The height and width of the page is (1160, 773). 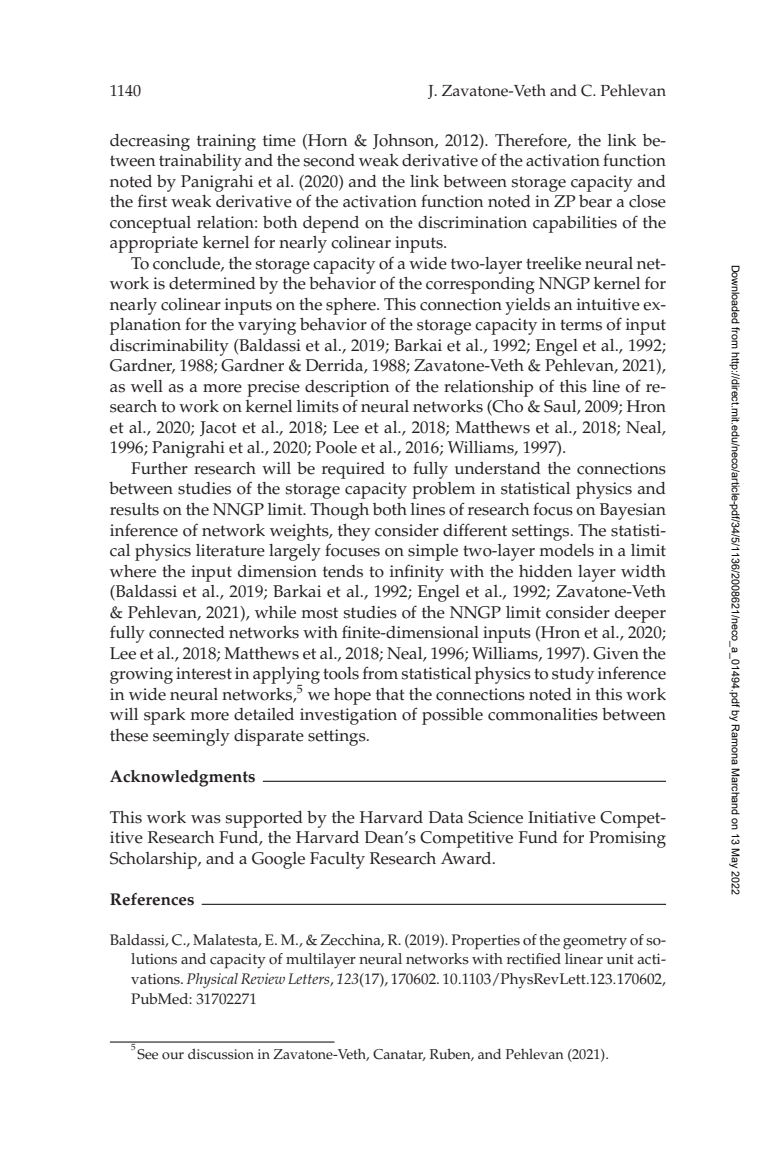 I want to click on that, so click(x=390, y=694).
